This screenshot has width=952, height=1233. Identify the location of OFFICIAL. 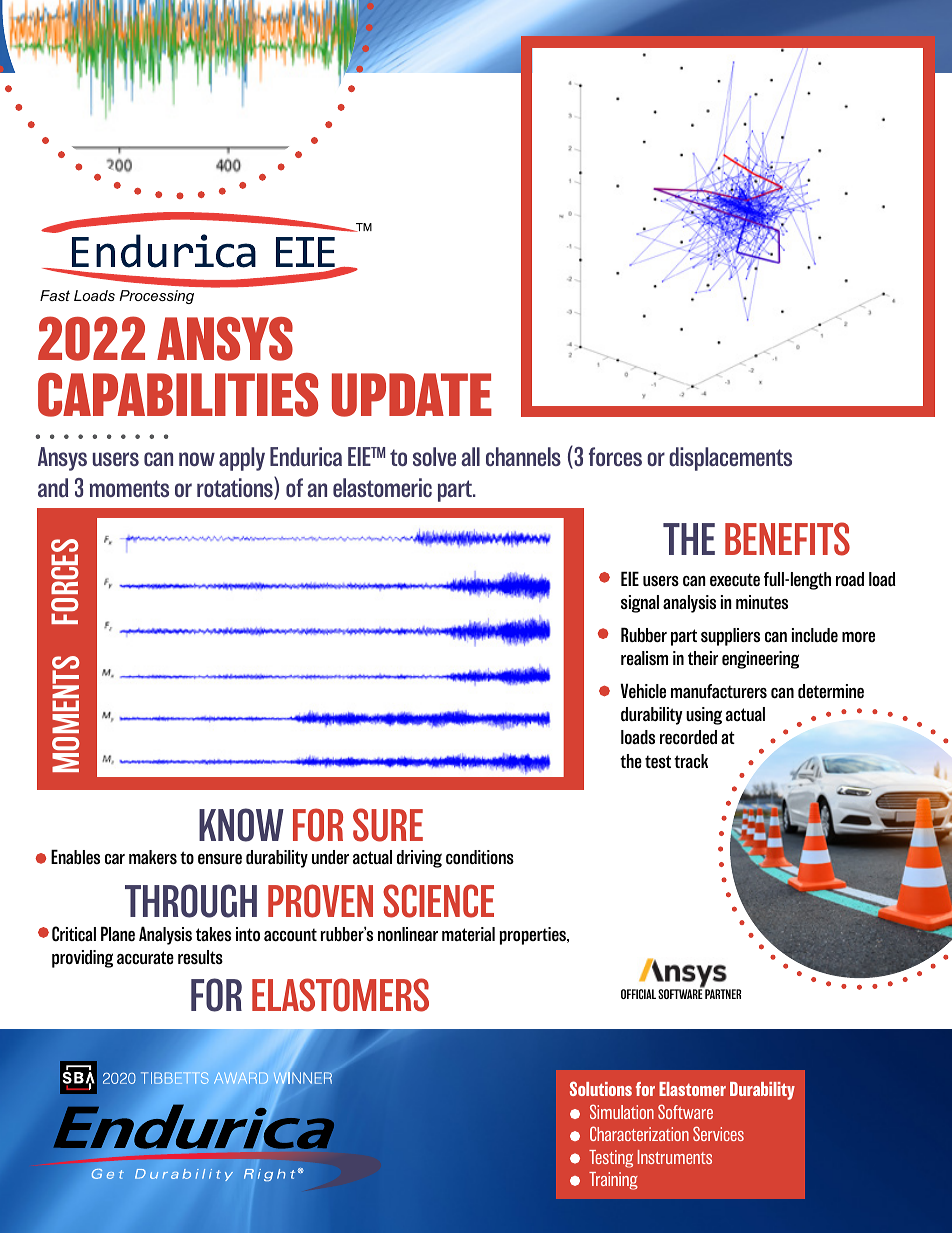
(638, 994).
